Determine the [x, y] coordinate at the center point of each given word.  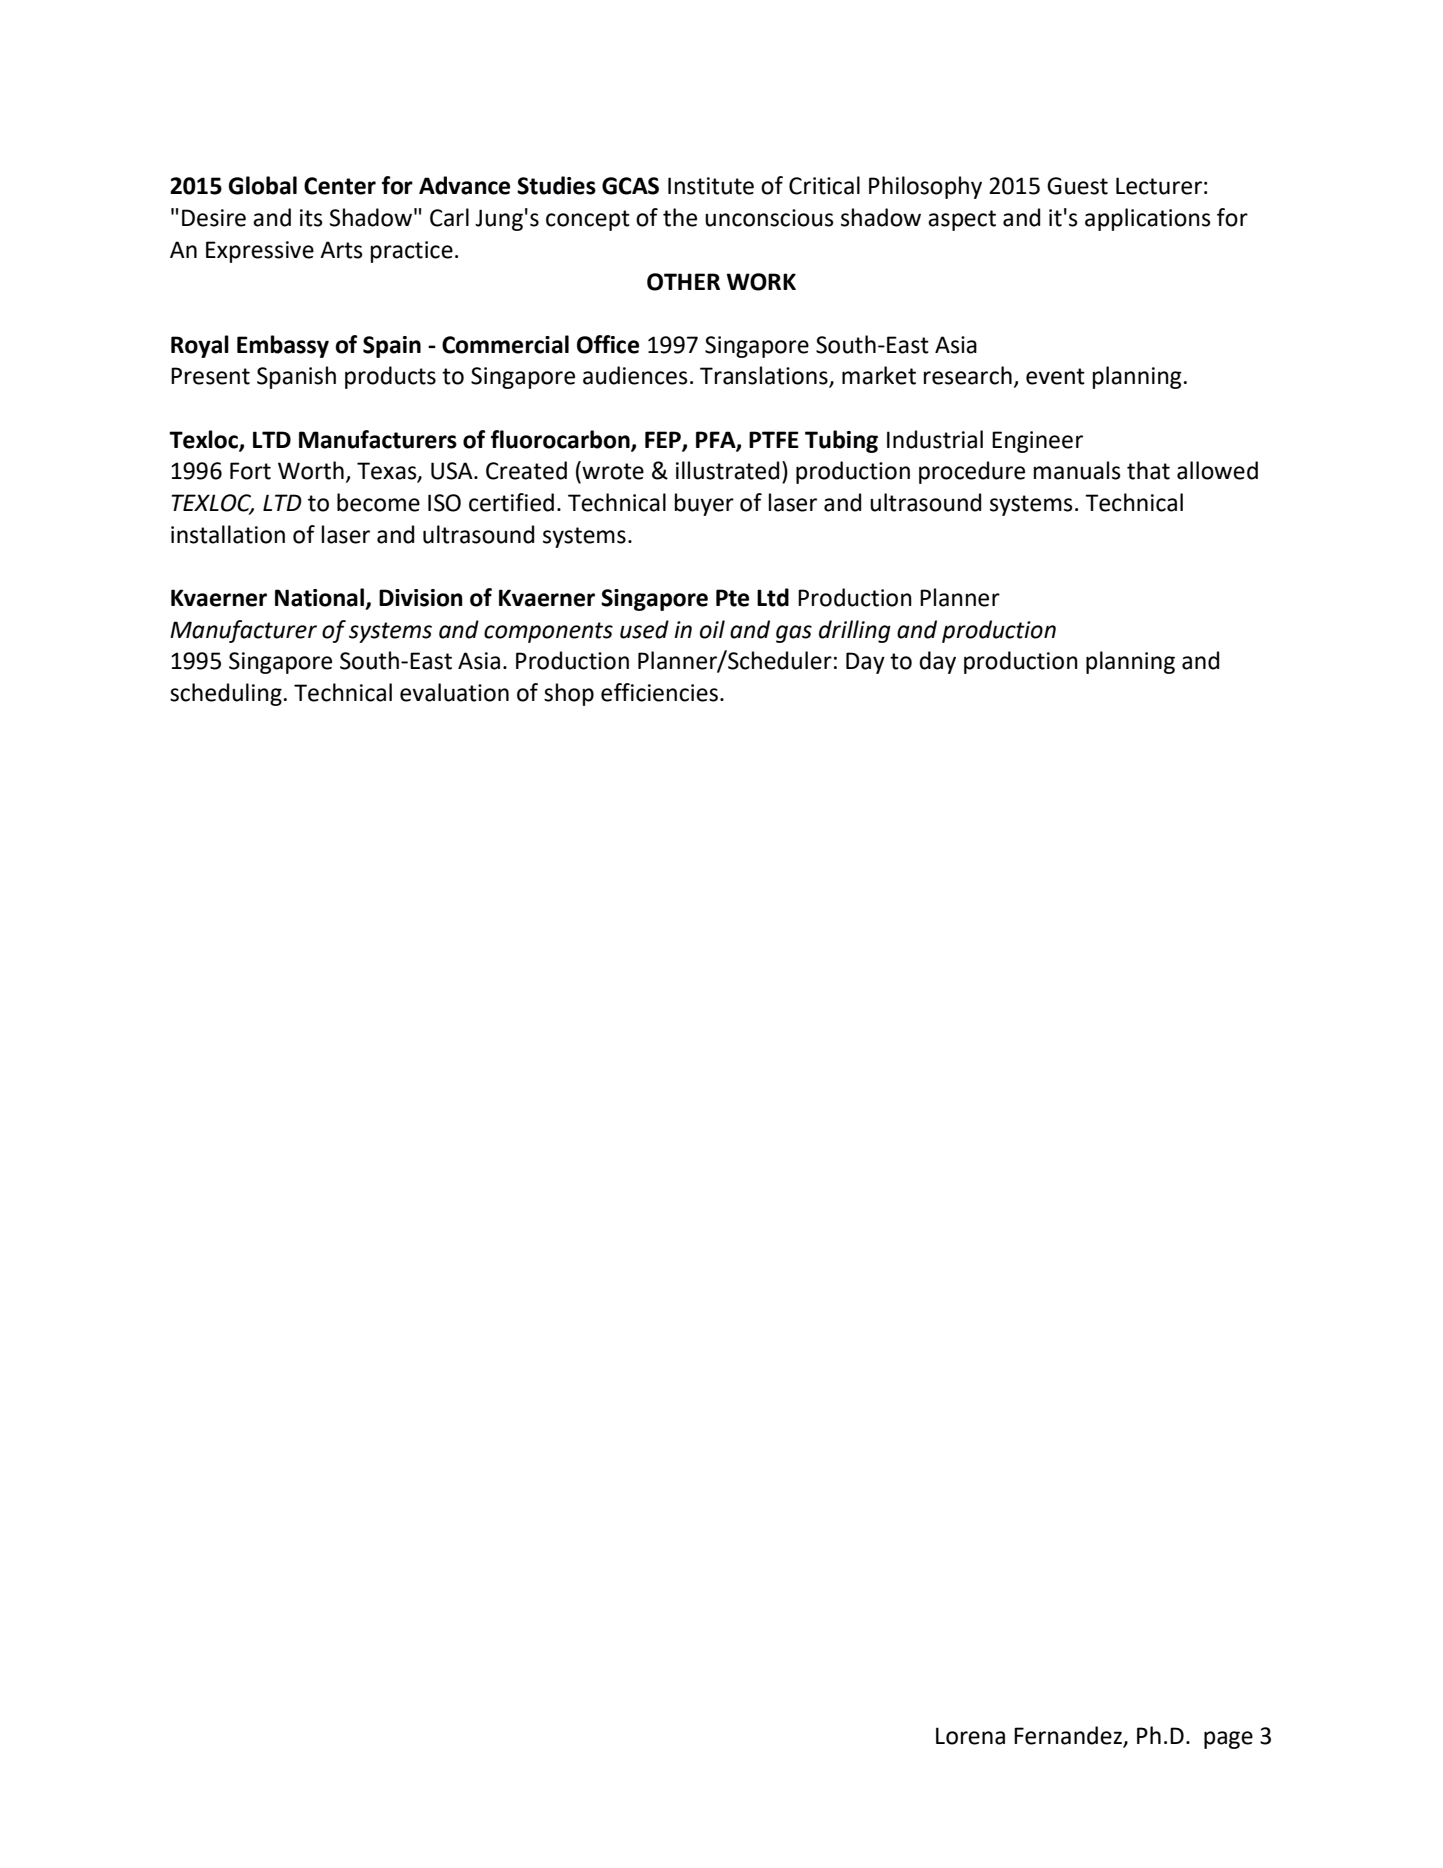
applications [1148, 219]
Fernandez [1069, 1736]
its [311, 218]
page [1228, 1740]
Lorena [970, 1736]
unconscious [769, 218]
